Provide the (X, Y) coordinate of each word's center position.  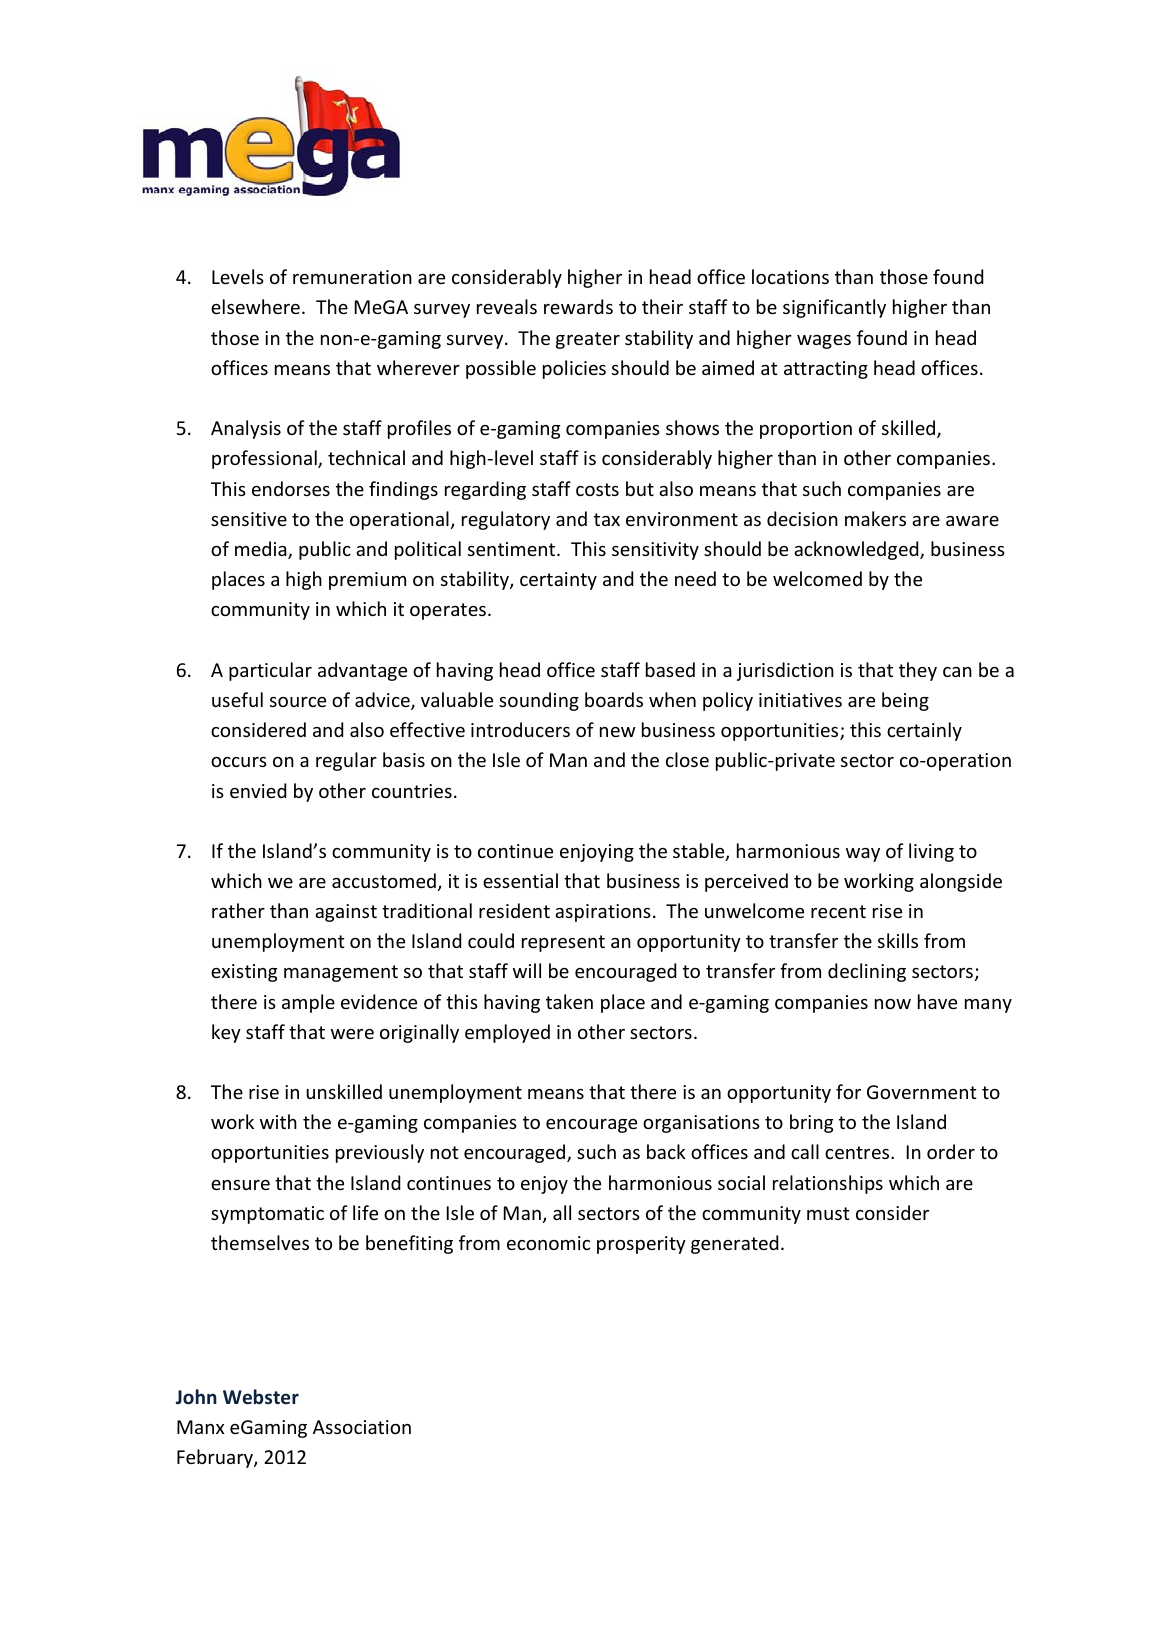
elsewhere (255, 306)
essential (520, 880)
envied (258, 790)
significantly (834, 308)
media (262, 550)
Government (922, 1092)
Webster (261, 1396)
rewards (578, 306)
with (278, 1121)
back (666, 1151)
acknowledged (857, 550)
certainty (558, 581)
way (863, 855)
